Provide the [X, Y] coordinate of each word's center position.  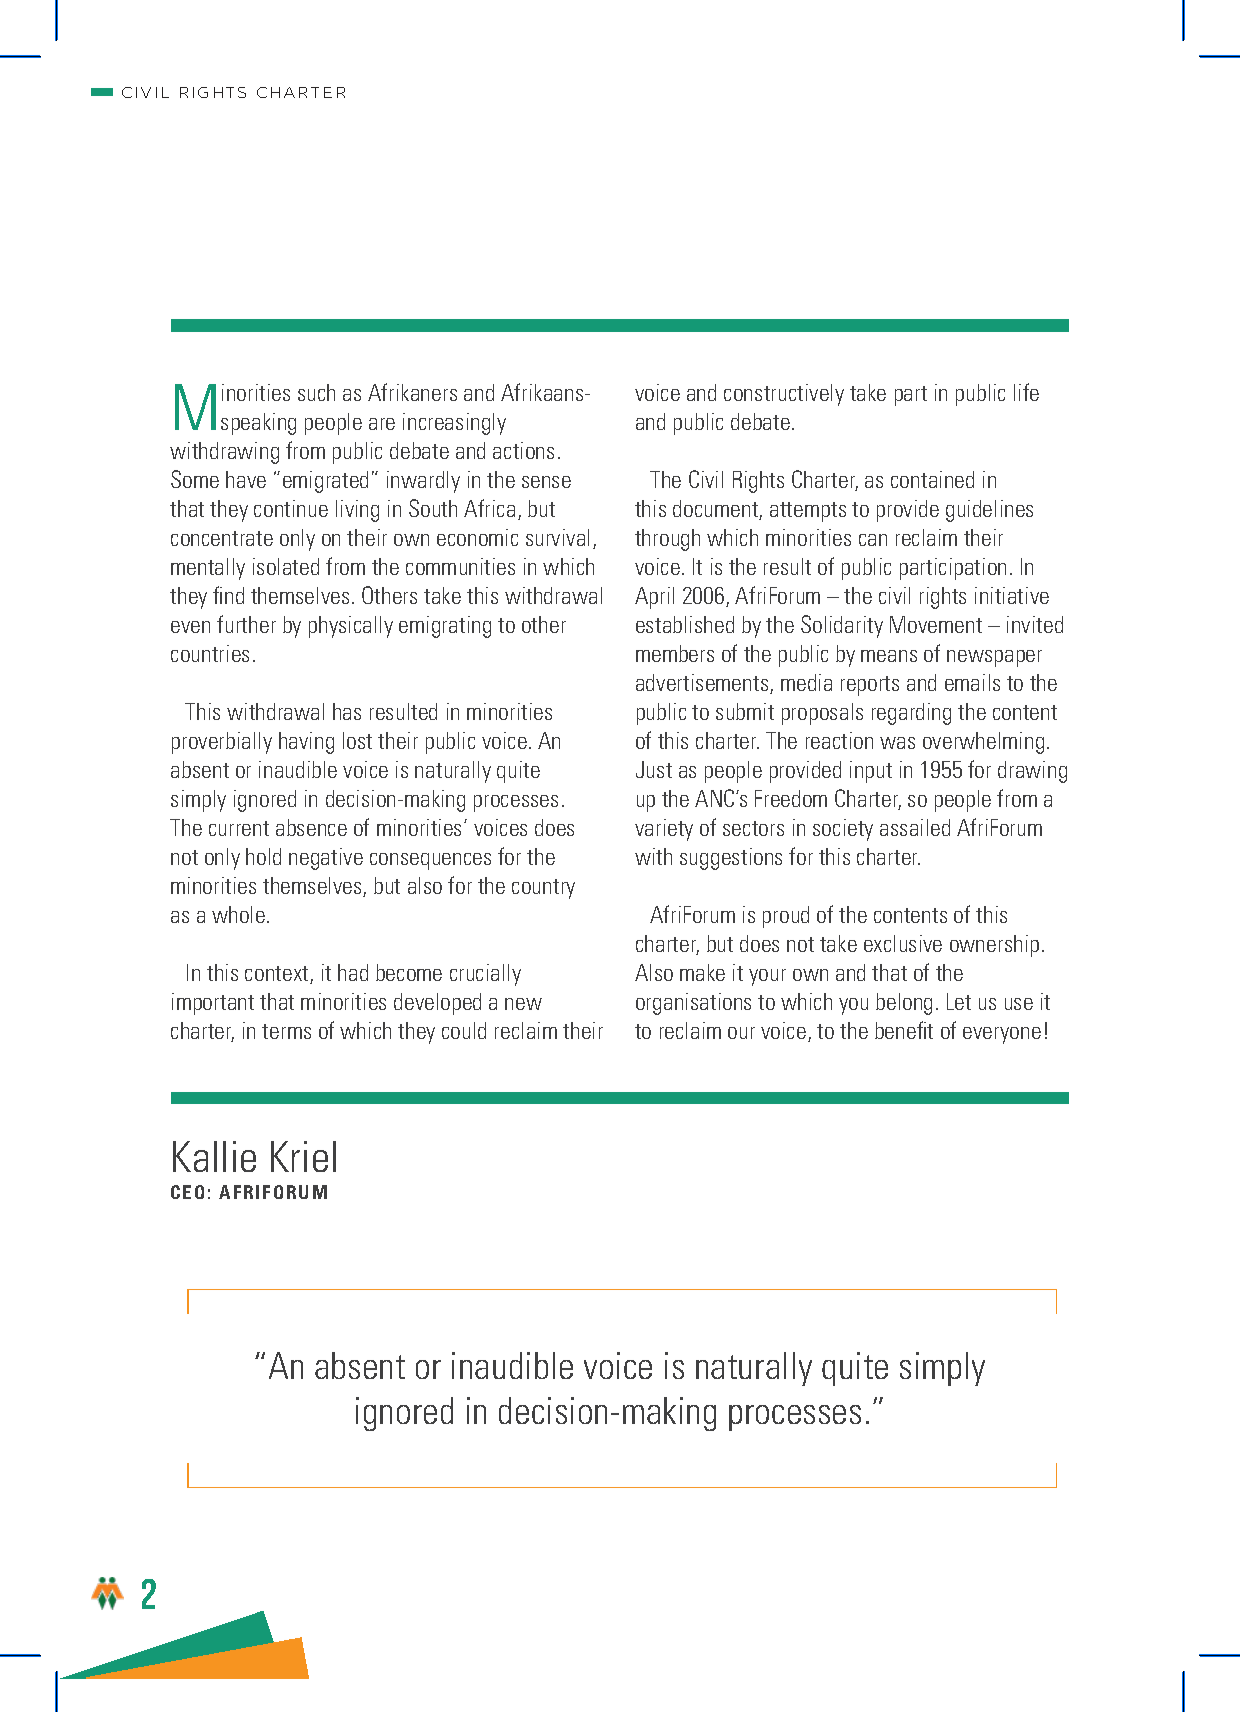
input [871, 772]
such [316, 392]
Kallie [214, 1156]
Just [654, 769]
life [1026, 392]
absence [311, 827]
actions [523, 450]
